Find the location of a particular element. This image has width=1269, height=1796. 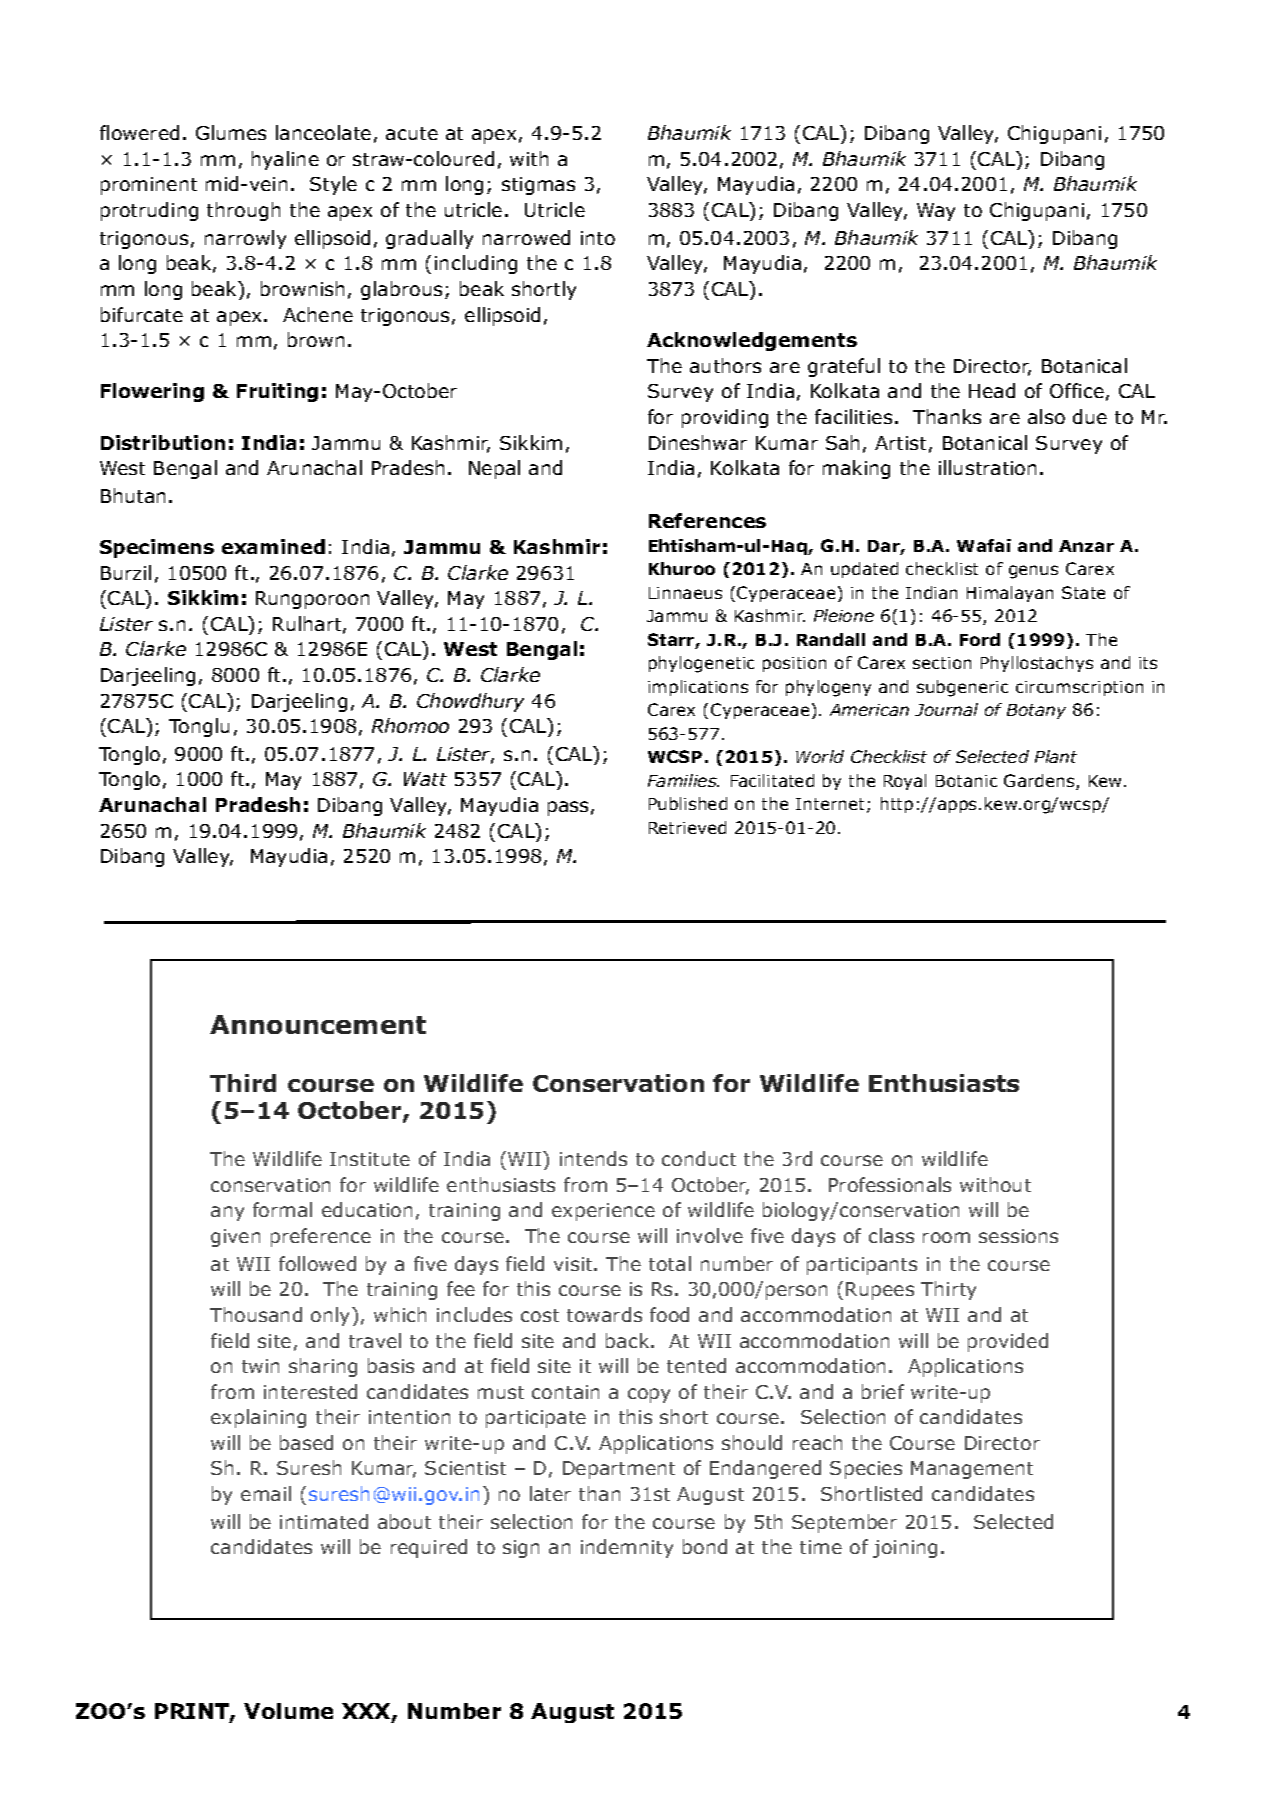

Gardens is located at coordinates (1040, 782).
